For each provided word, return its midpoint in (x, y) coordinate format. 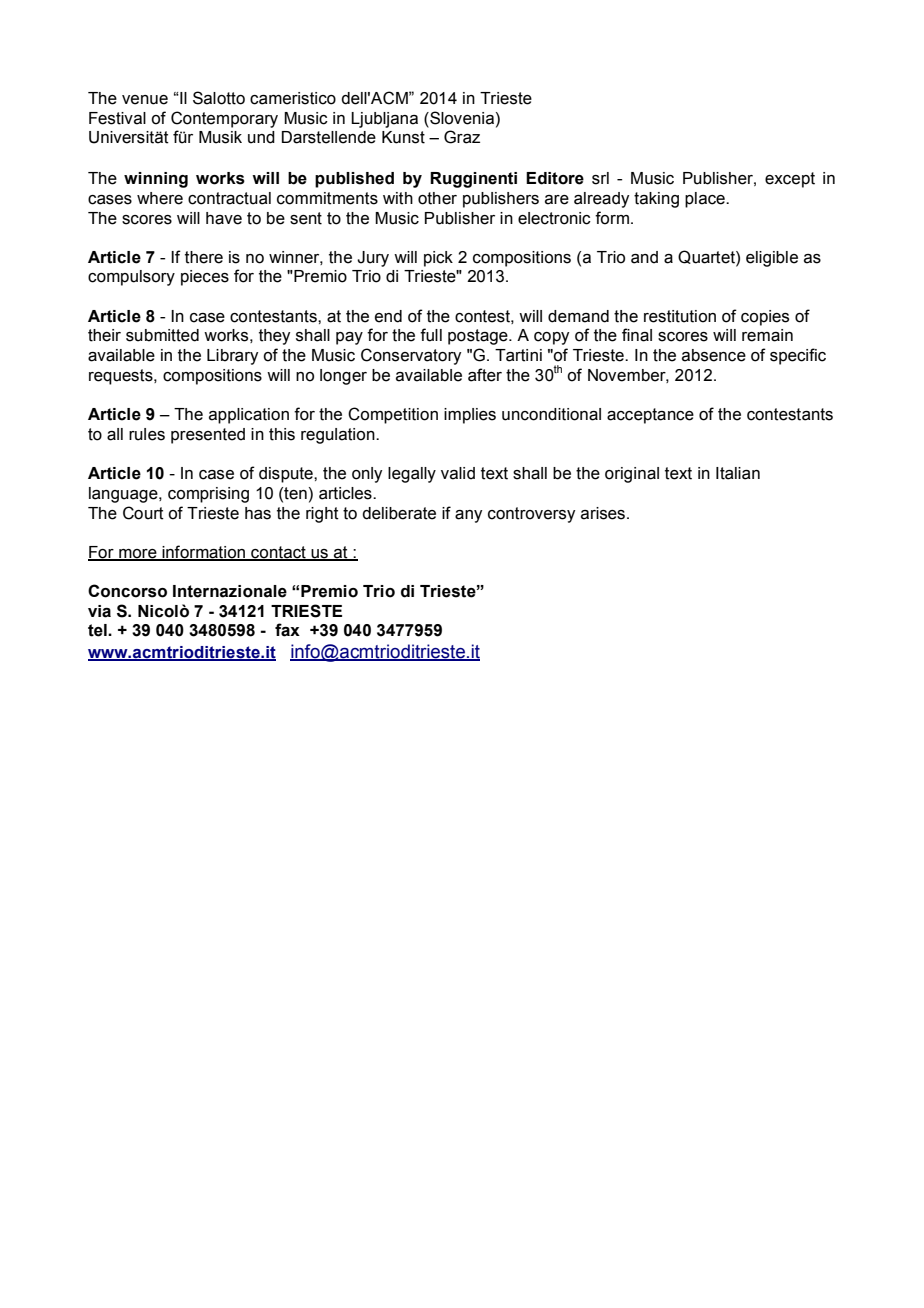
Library (232, 357)
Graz (462, 137)
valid (458, 473)
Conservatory (411, 356)
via (99, 611)
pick (438, 259)
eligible (772, 259)
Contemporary (224, 119)
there (204, 257)
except (790, 180)
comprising (208, 495)
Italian (738, 473)
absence (714, 355)
